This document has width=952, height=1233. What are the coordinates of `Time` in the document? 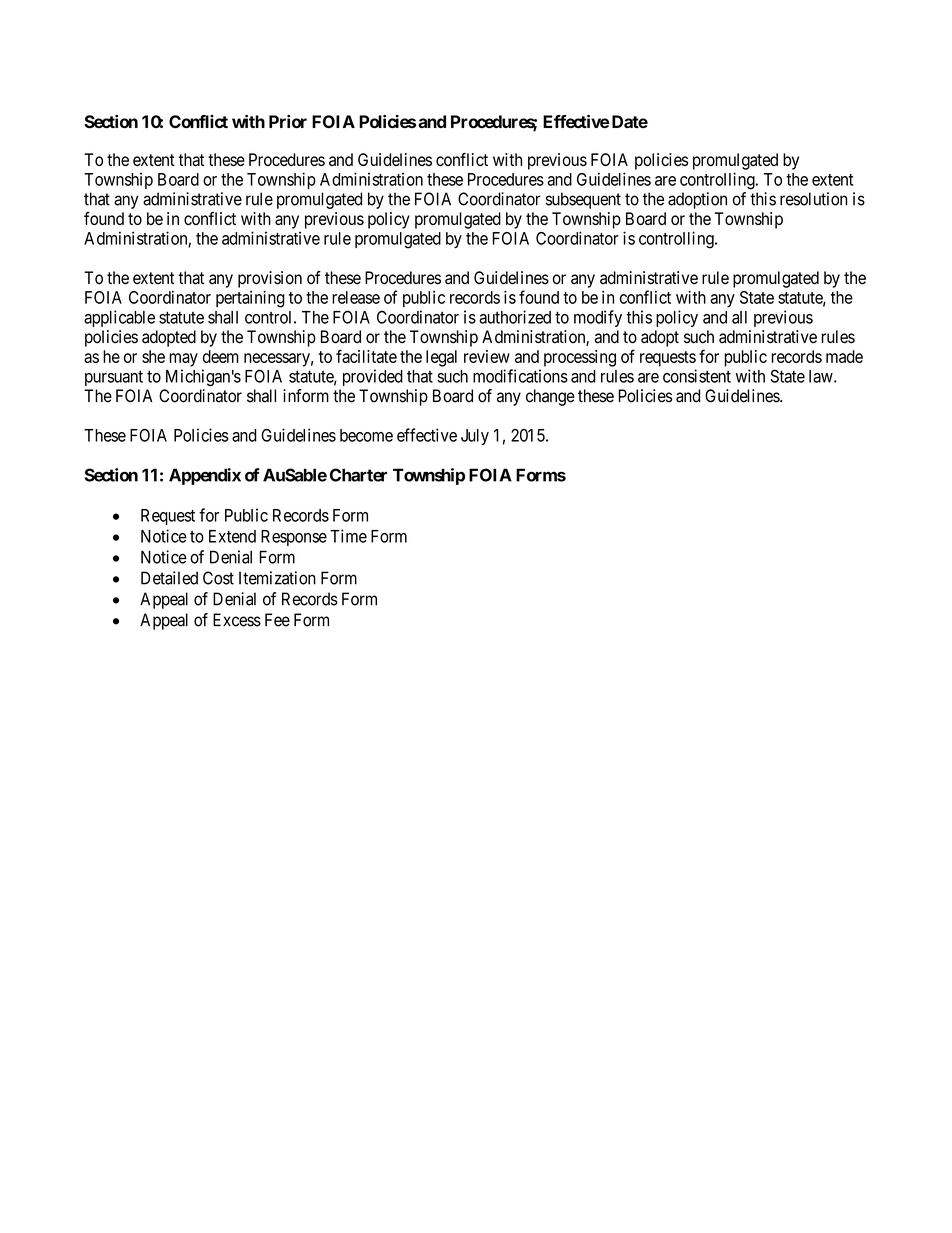 It's located at (348, 536).
